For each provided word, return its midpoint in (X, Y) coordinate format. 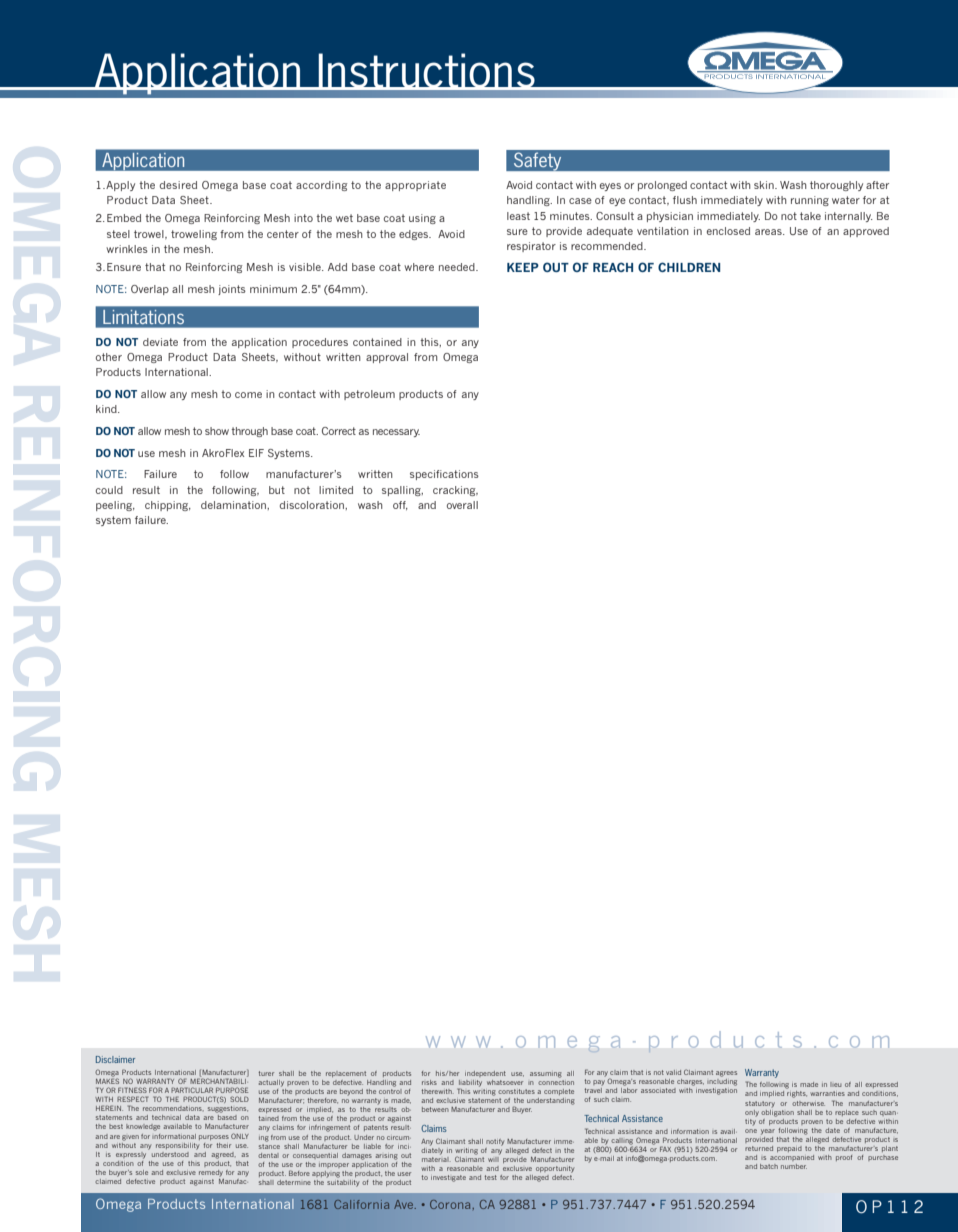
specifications (444, 475)
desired (178, 185)
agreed (224, 1155)
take (810, 216)
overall (462, 505)
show (217, 431)
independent (485, 1074)
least (518, 216)
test (491, 1177)
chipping (168, 506)
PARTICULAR (192, 1090)
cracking (455, 491)
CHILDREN (689, 267)
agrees (726, 1074)
